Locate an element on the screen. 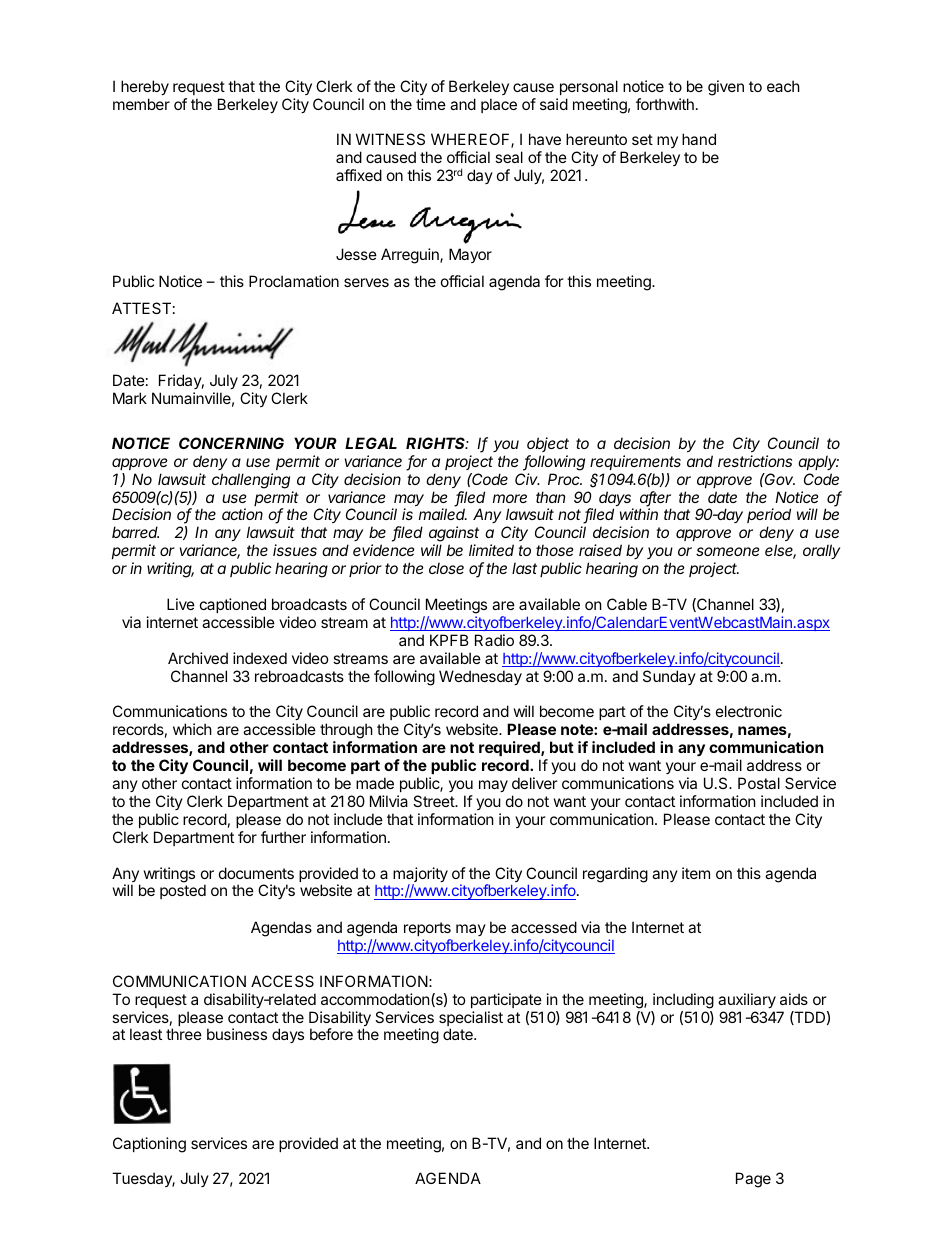 The height and width of the screenshot is (1233, 952). Radio is located at coordinates (494, 640).
